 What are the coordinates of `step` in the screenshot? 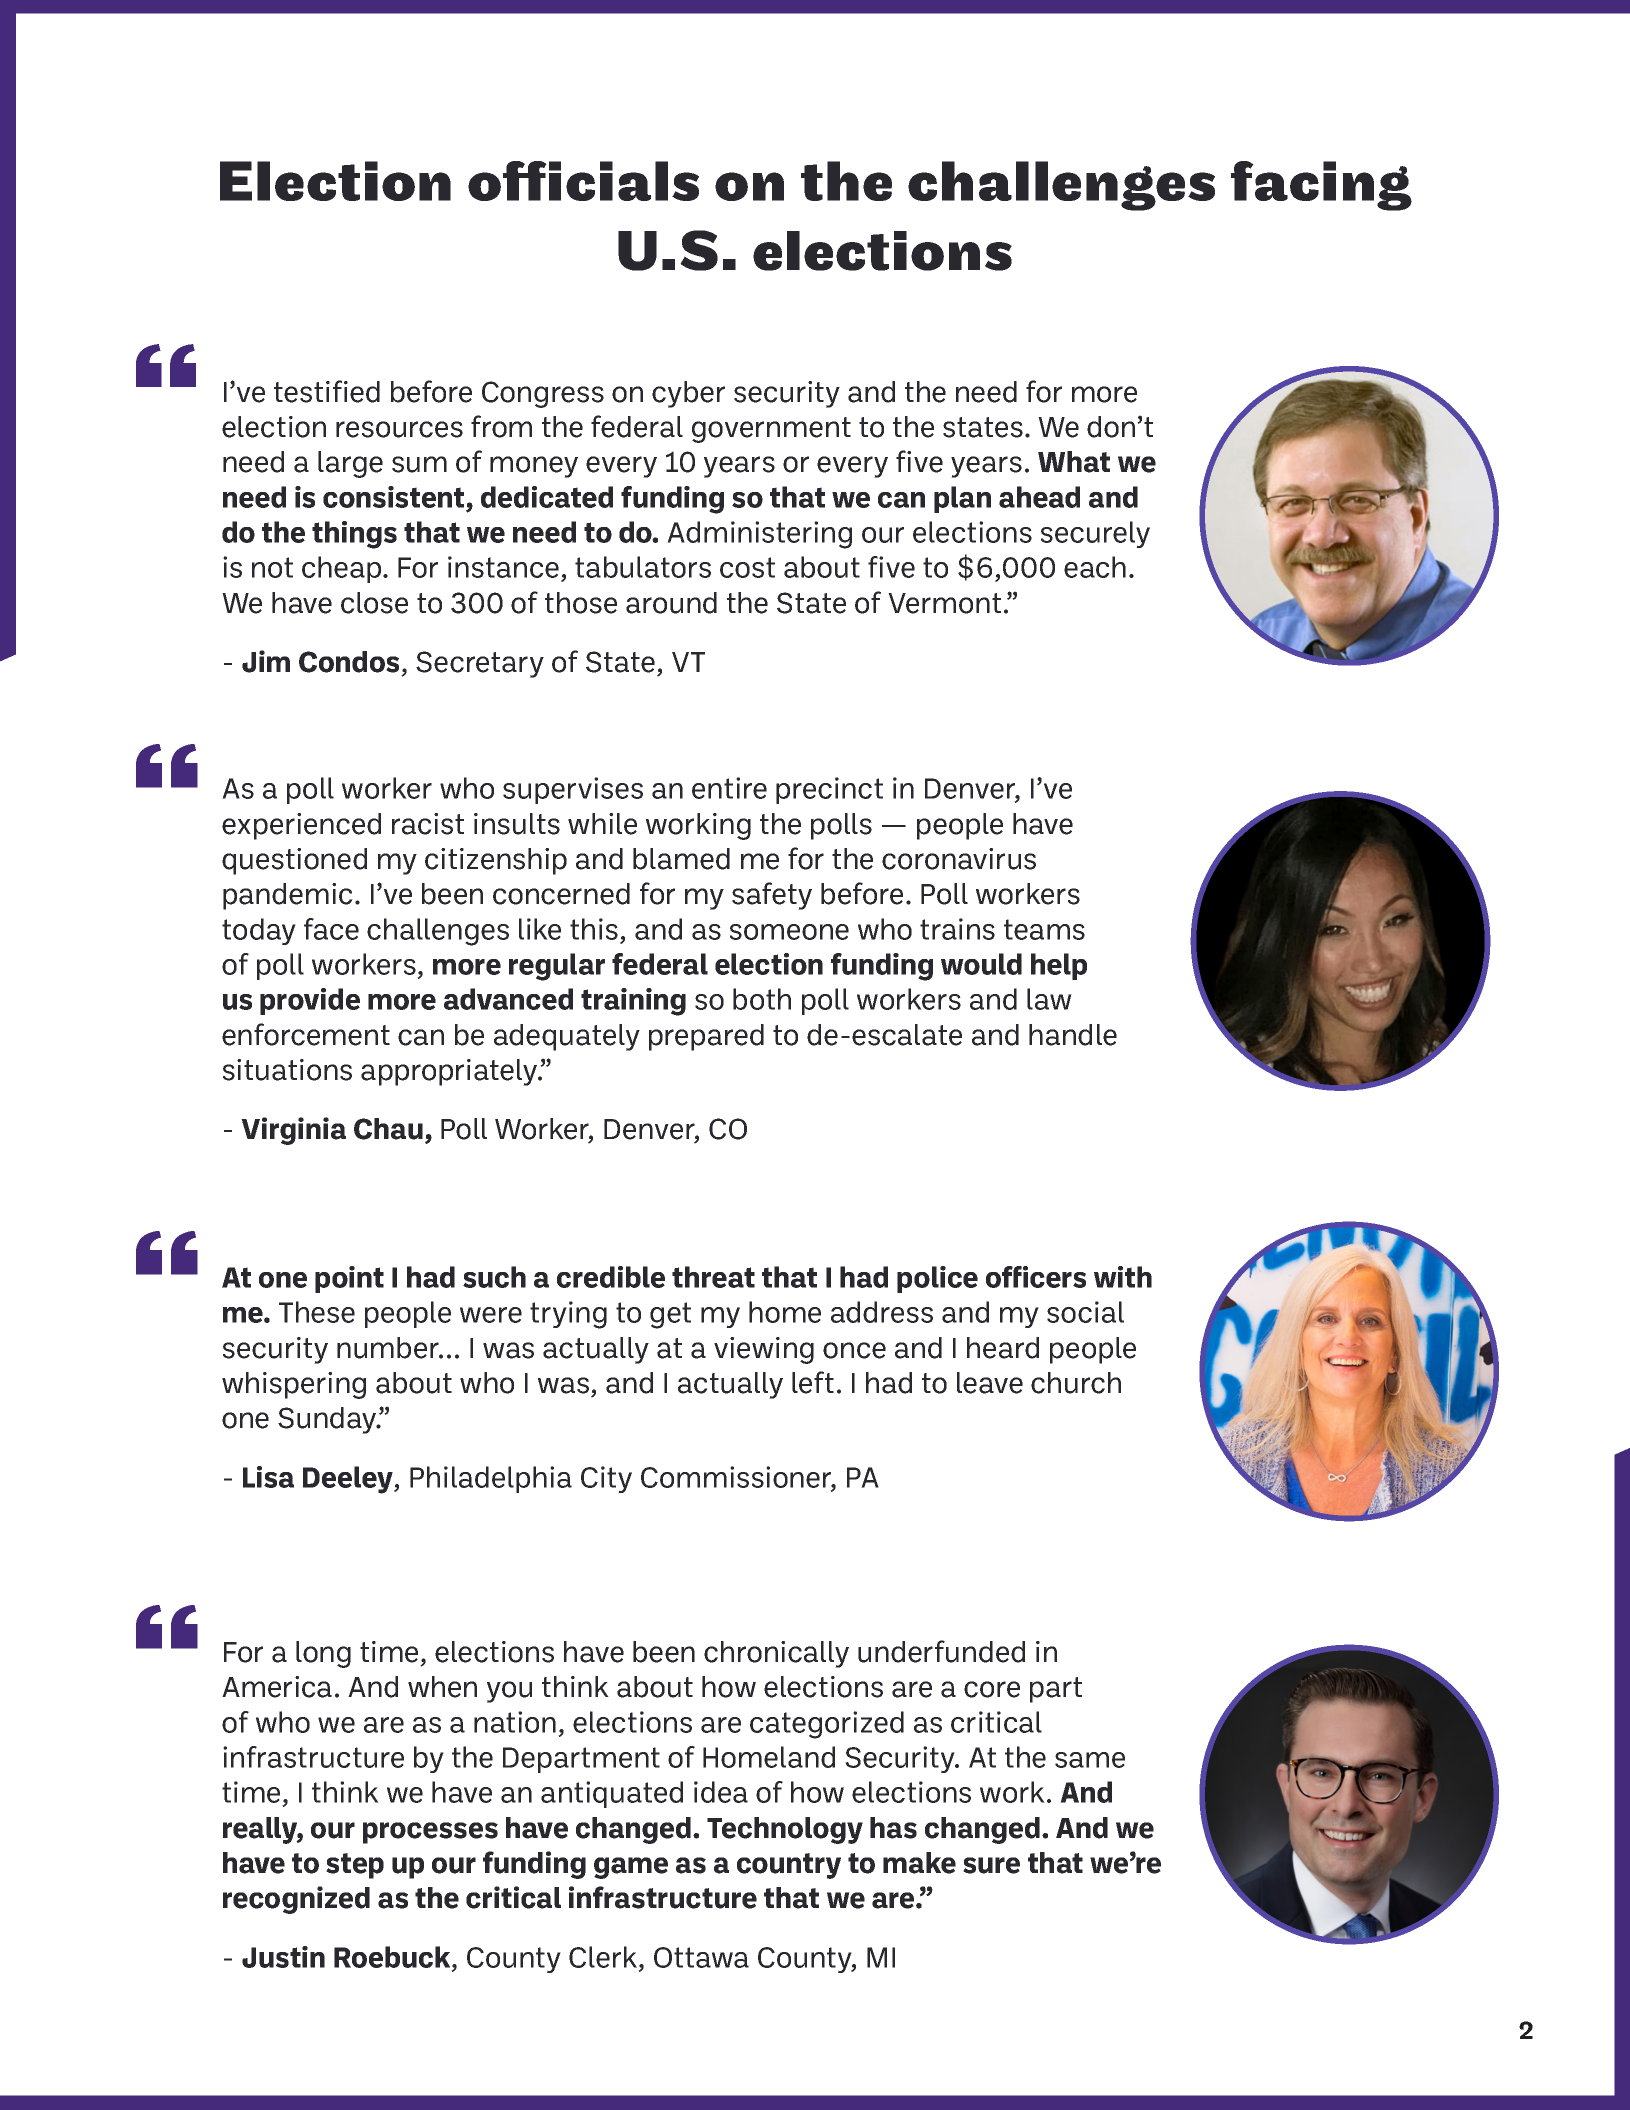 It's located at (355, 1866).
